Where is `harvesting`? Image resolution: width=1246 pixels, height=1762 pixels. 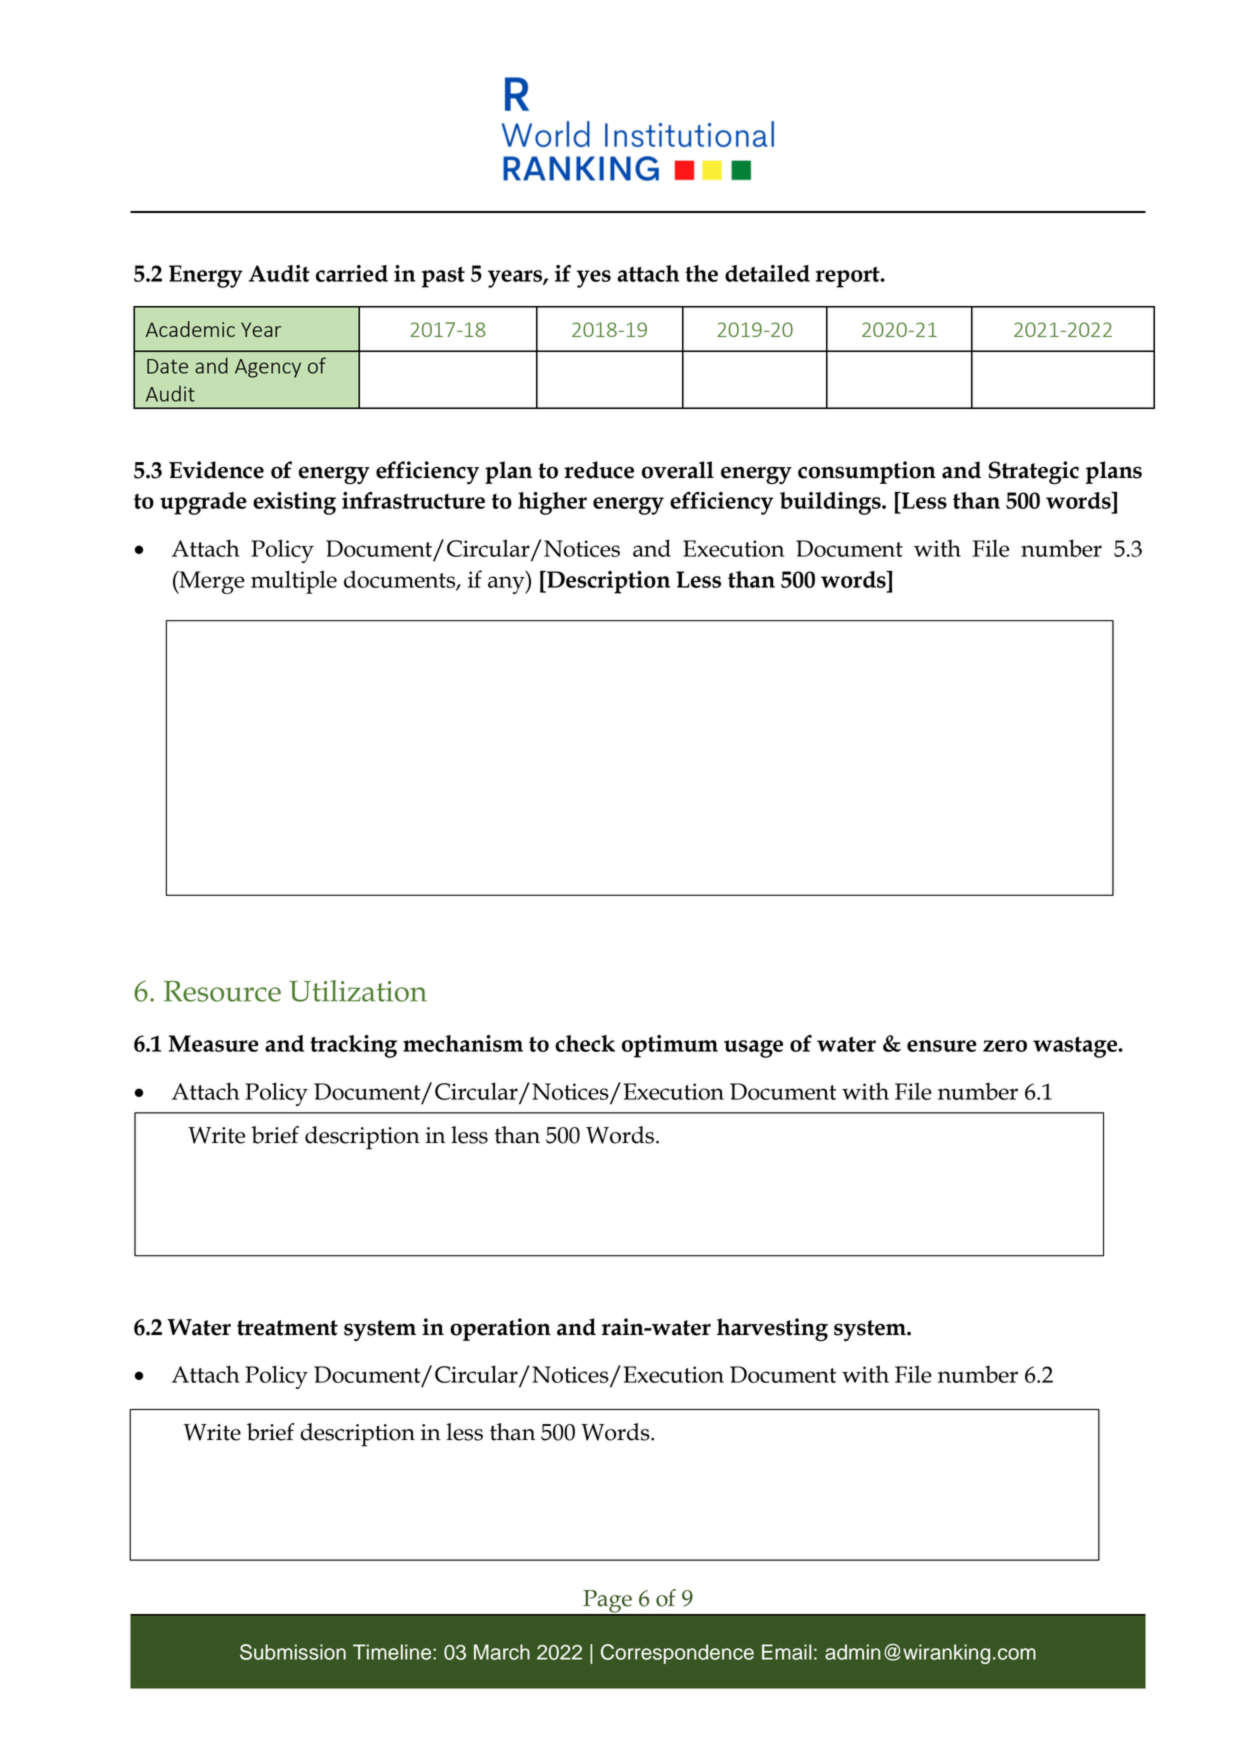
harvesting is located at coordinates (772, 1330).
